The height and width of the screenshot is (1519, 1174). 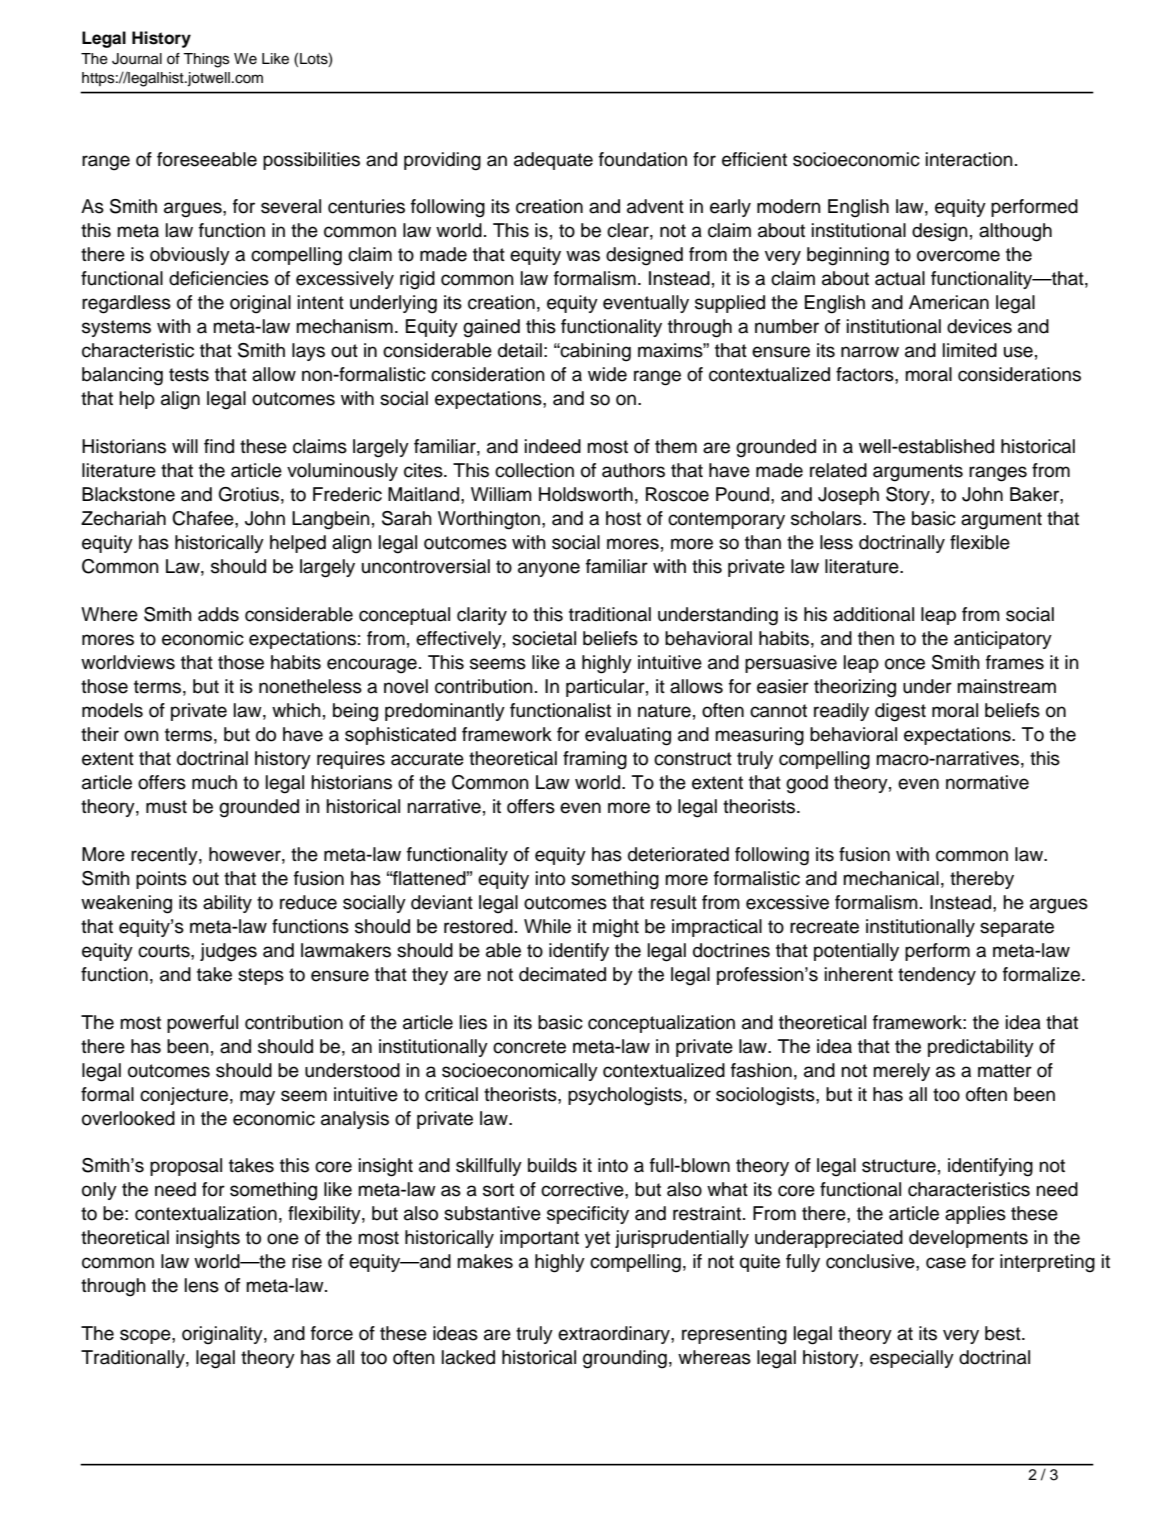 What do you see at coordinates (228, 952) in the screenshot?
I see `judges` at bounding box center [228, 952].
